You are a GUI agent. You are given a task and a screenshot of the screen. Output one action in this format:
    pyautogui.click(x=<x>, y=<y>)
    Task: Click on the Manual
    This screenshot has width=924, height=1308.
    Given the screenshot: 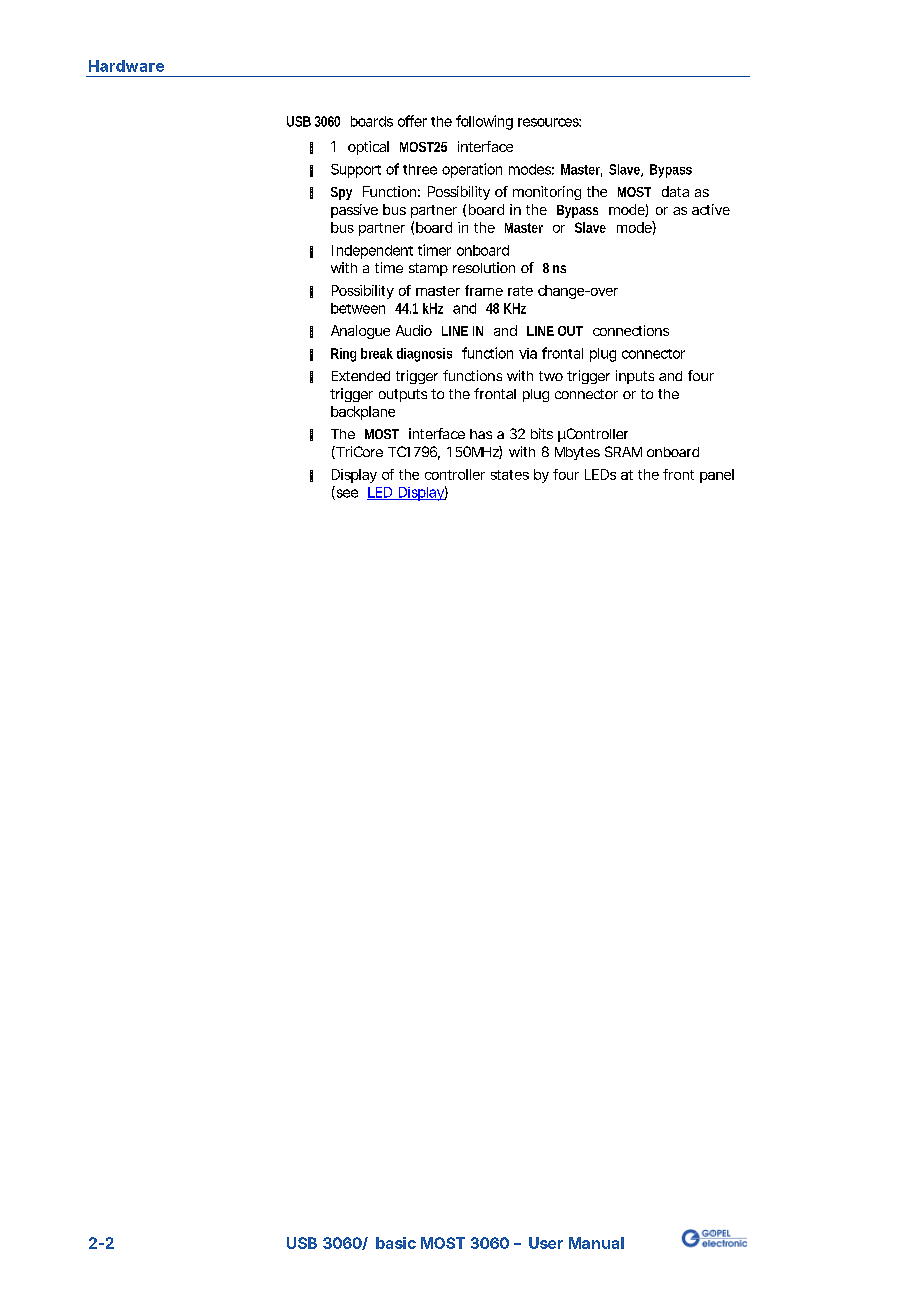 What is the action you would take?
    pyautogui.click(x=596, y=1243)
